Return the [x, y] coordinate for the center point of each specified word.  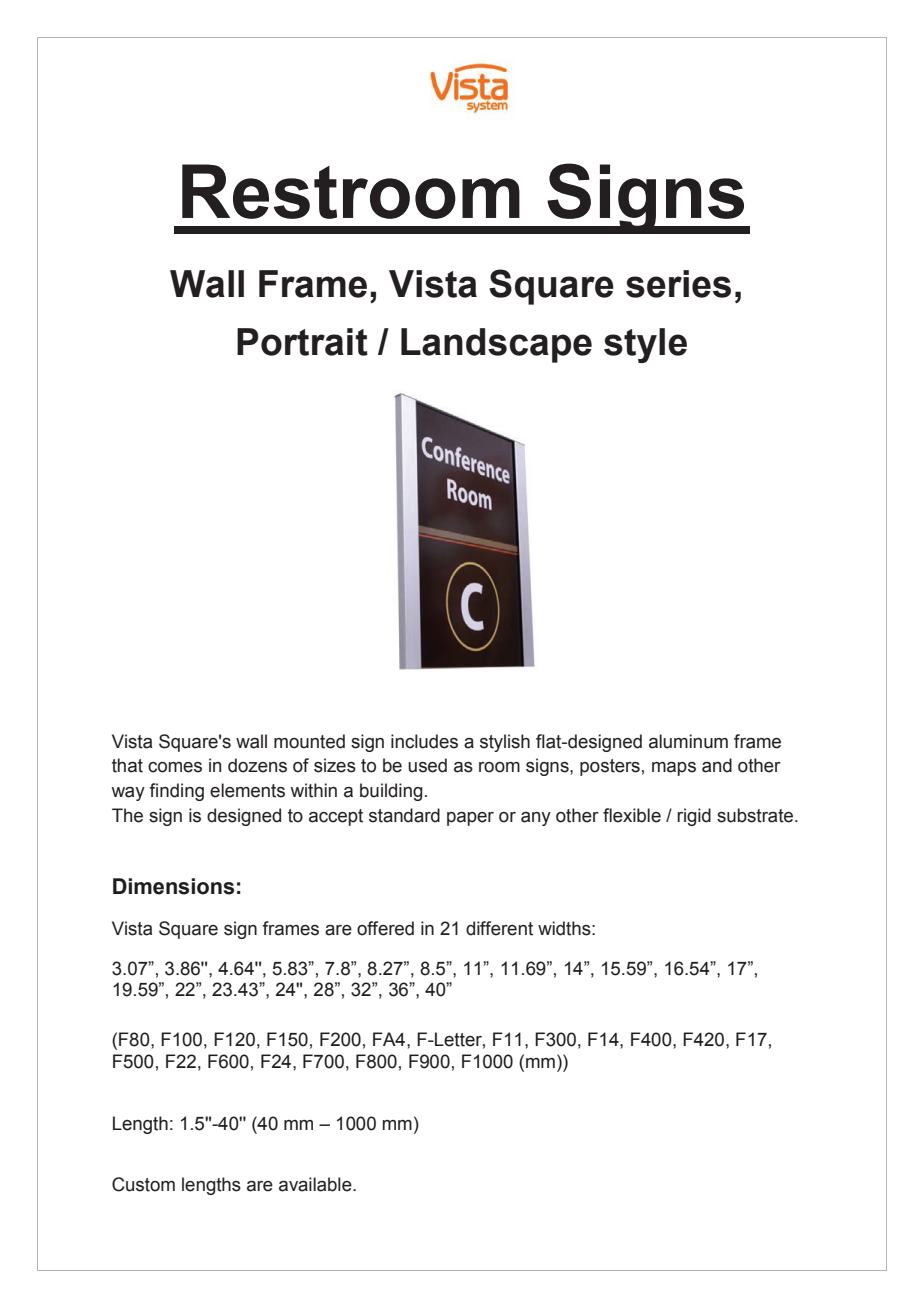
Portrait [302, 342]
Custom [143, 1184]
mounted [309, 741]
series [678, 284]
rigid [694, 817]
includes [424, 741]
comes [175, 767]
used [427, 765]
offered [385, 928]
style [645, 345]
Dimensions [173, 886]
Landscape [496, 345]
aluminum [688, 741]
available [316, 1184]
